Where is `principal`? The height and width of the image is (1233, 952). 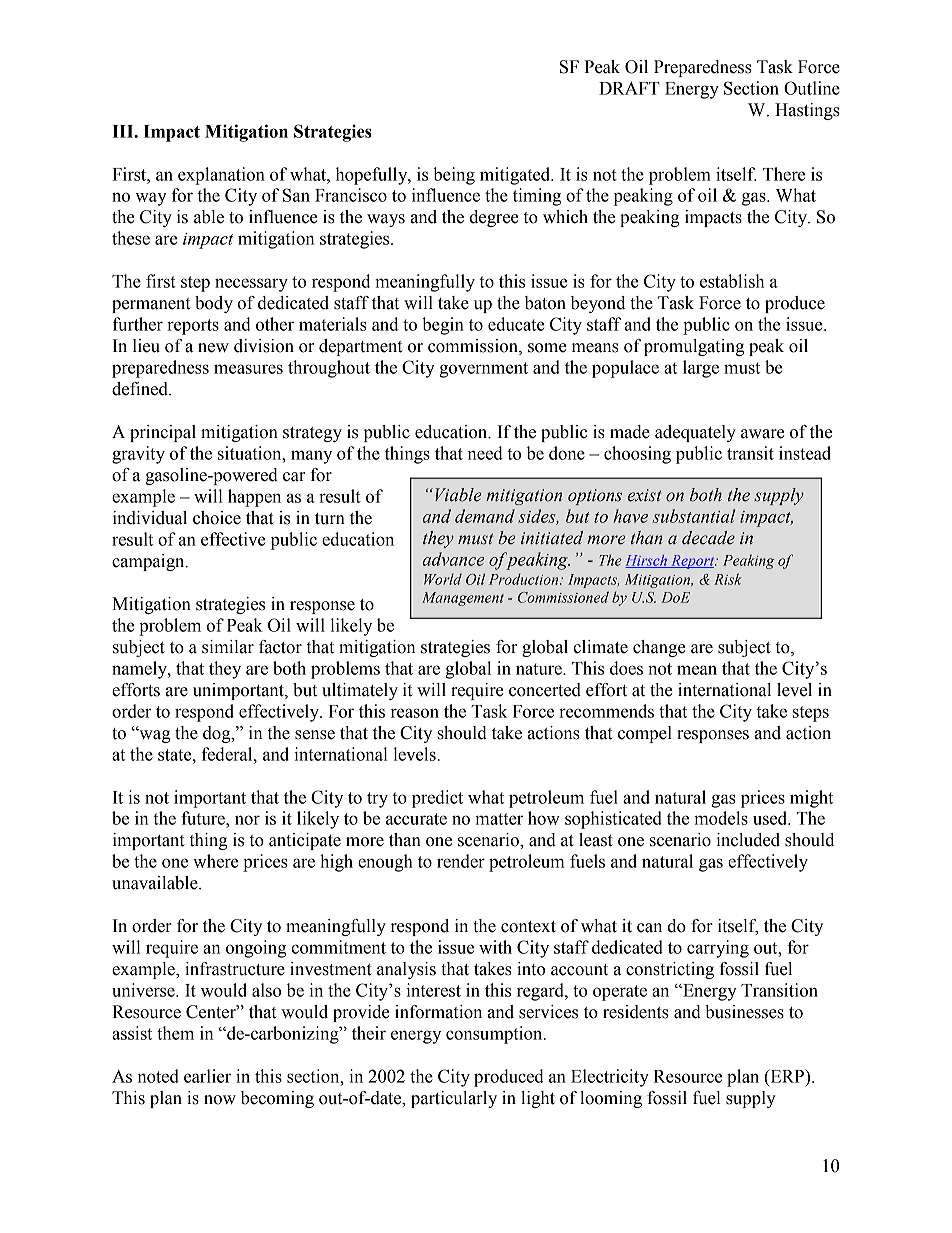
principal is located at coordinates (163, 433).
